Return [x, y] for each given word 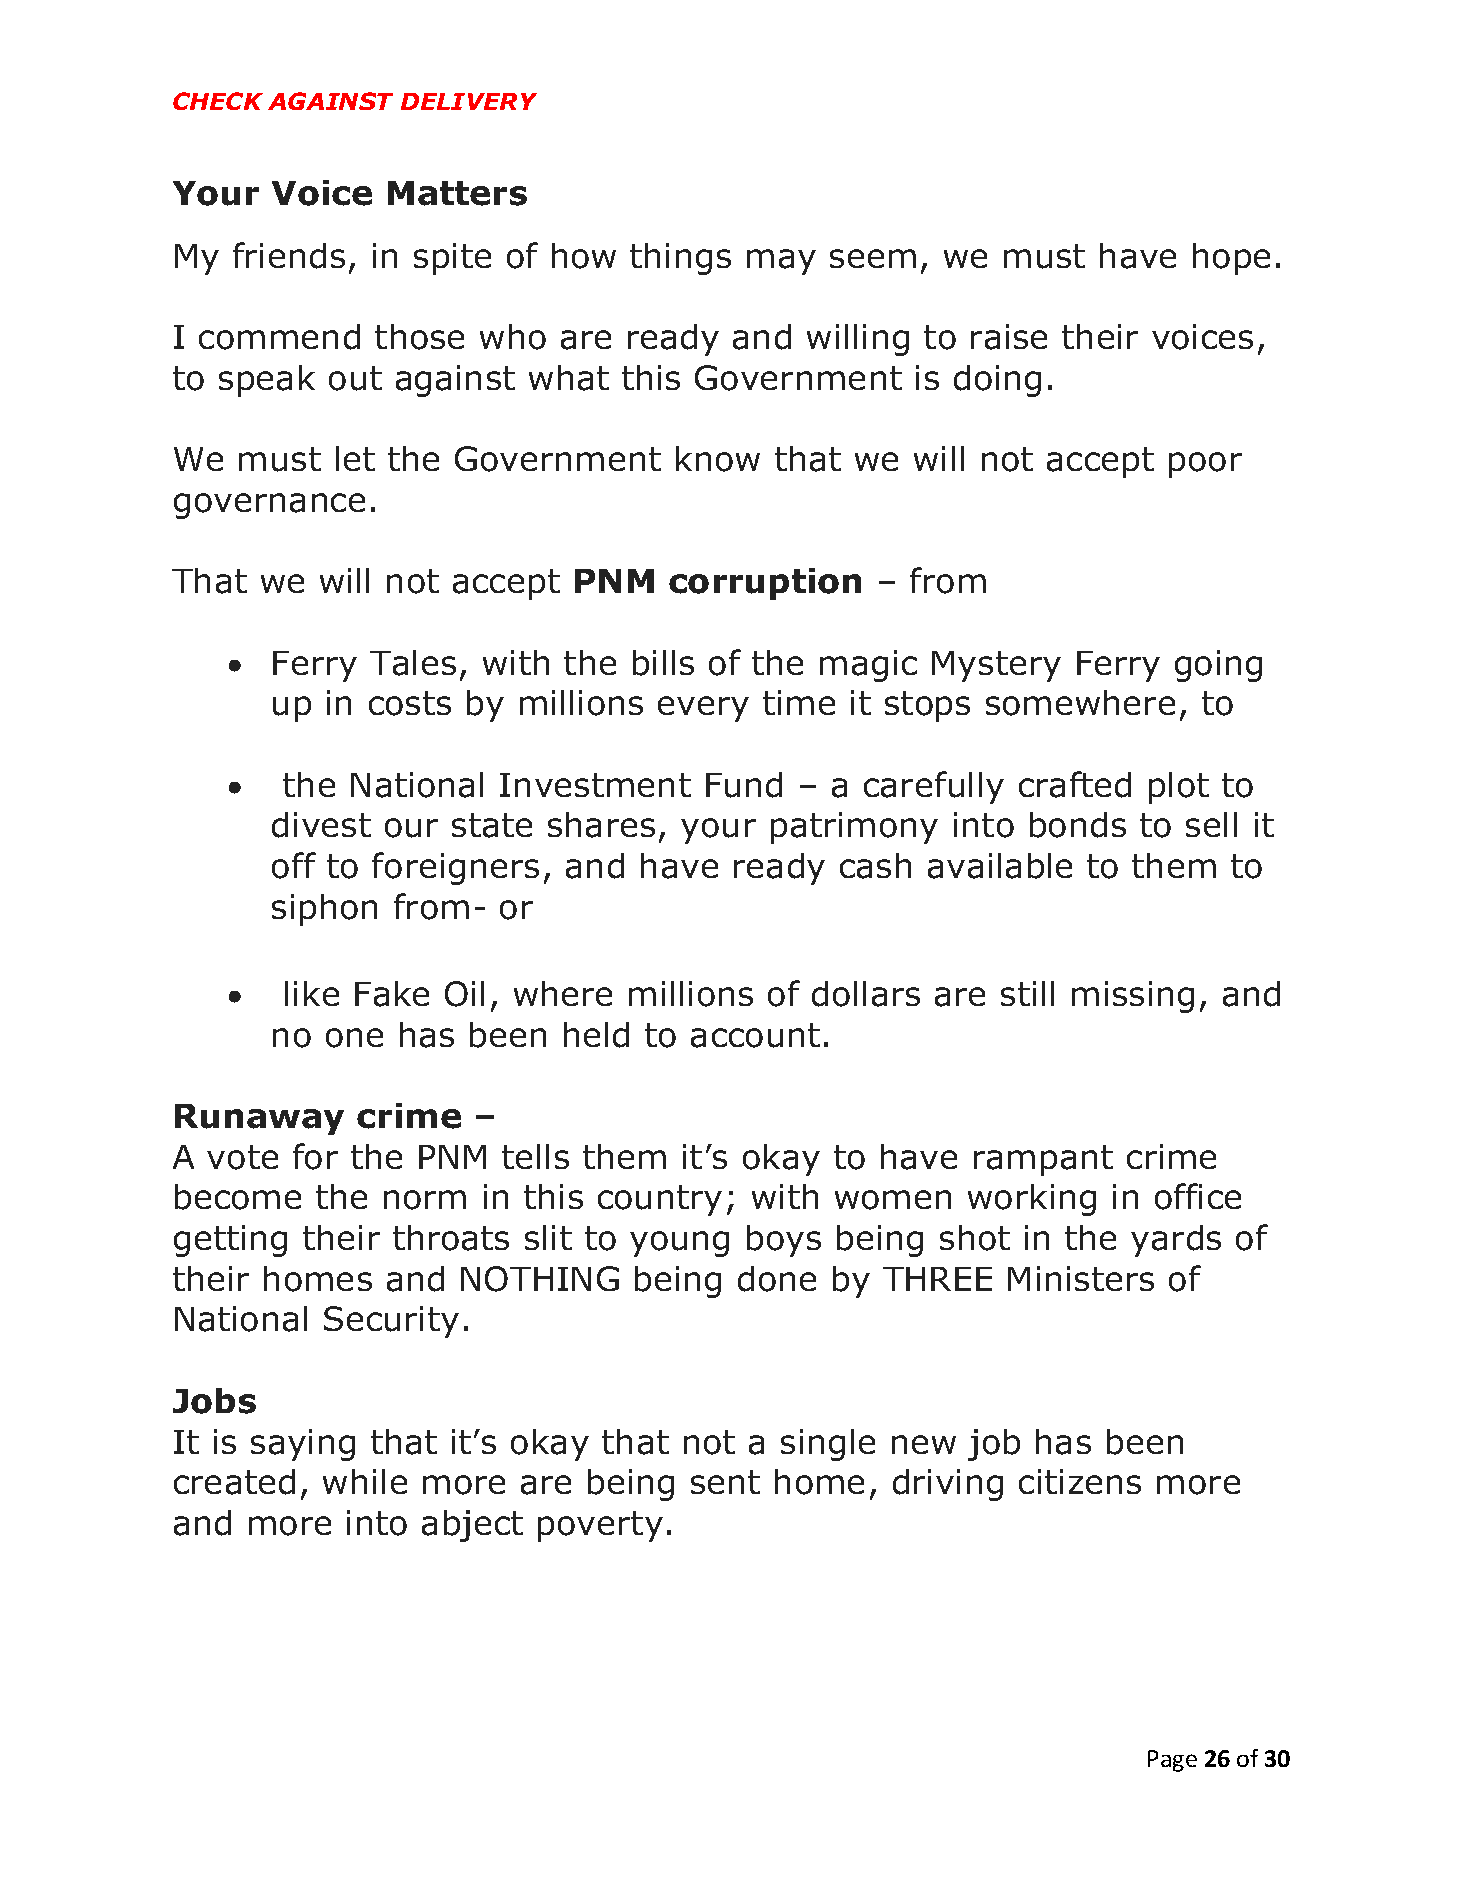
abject [472, 1526]
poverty [600, 1526]
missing [1133, 997]
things [680, 259]
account [755, 1035]
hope [1231, 259]
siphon [324, 910]
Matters [457, 193]
